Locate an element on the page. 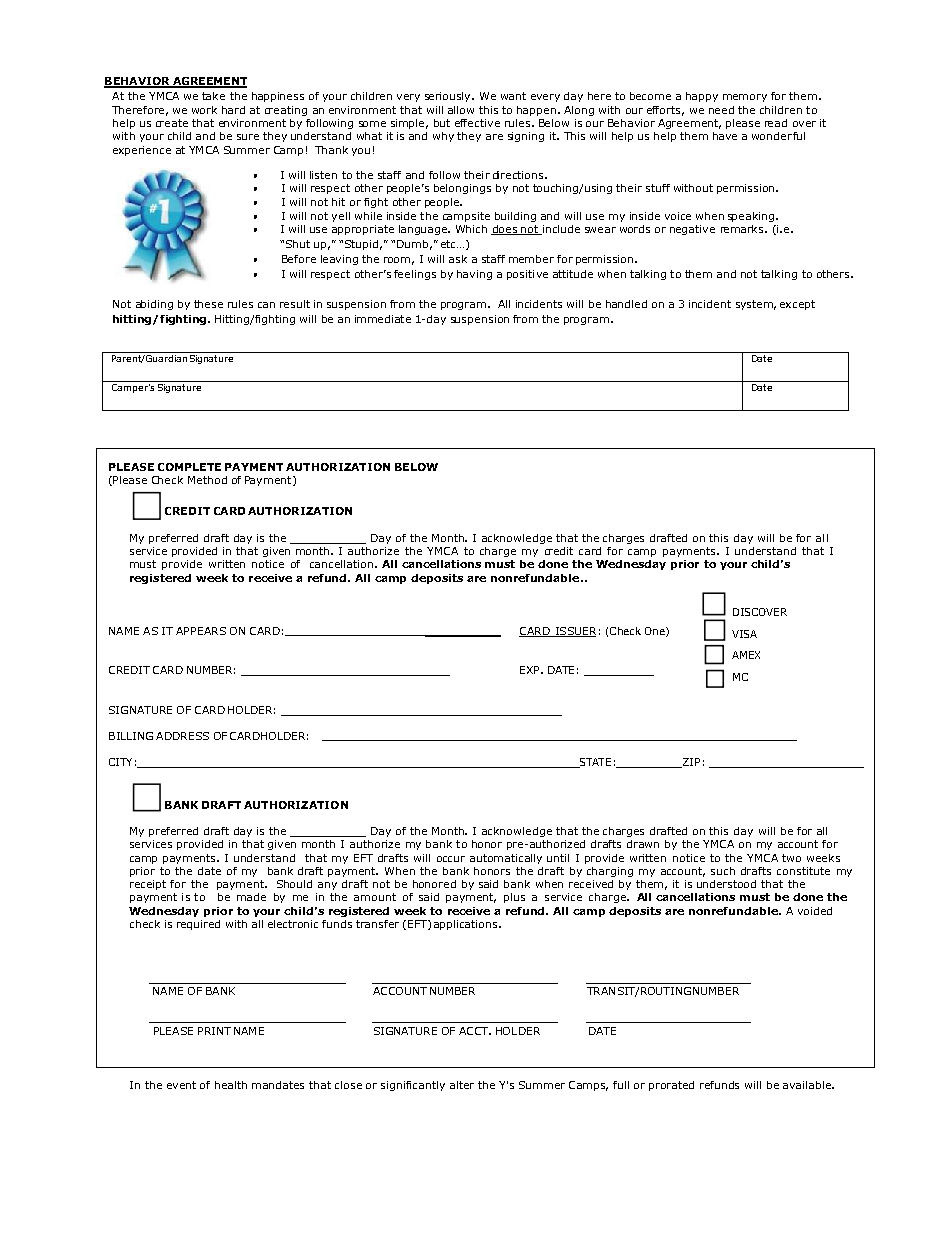 This document has width=952, height=1233. APPEARS is located at coordinates (201, 631).
